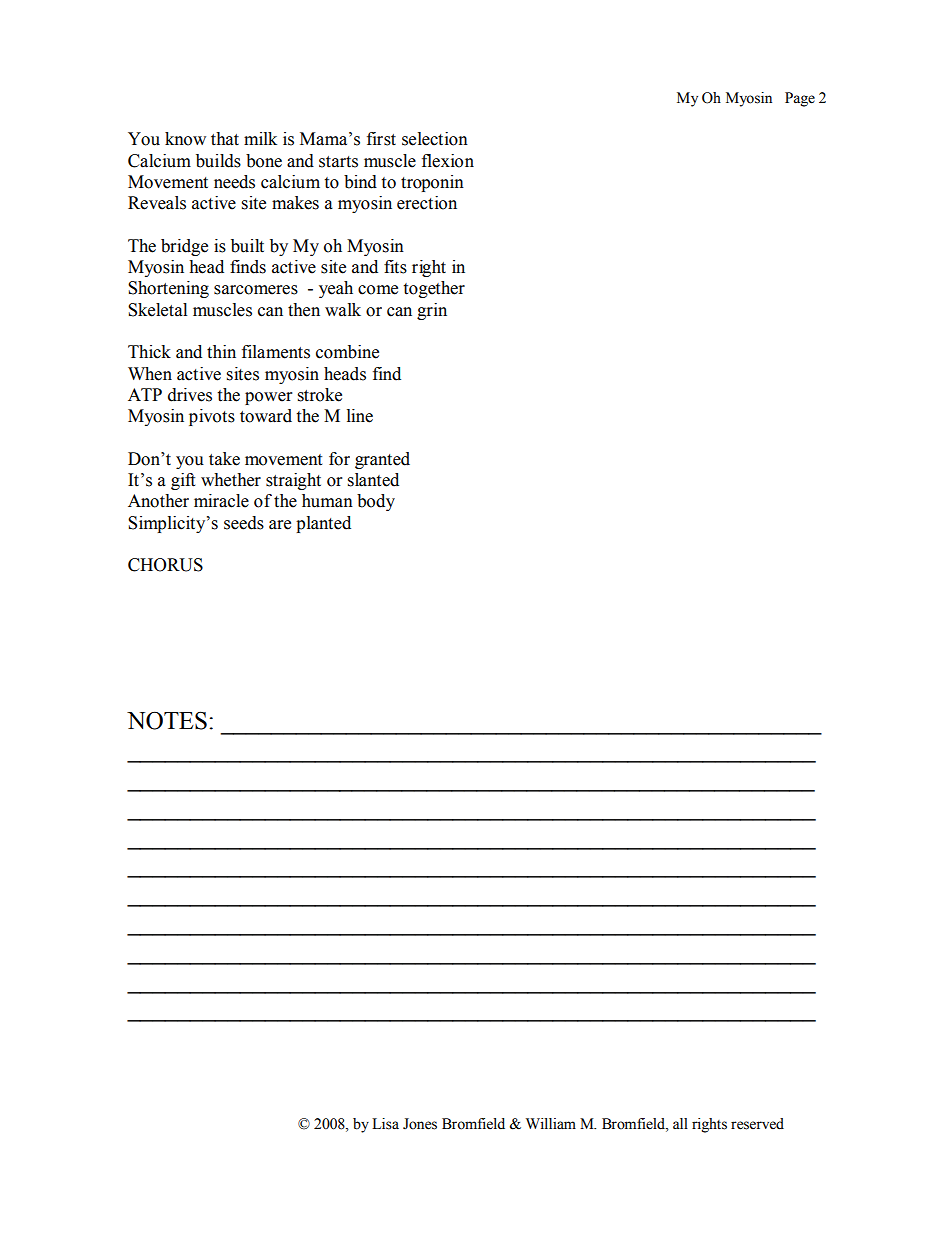 The height and width of the image is (1233, 952). Describe the element at coordinates (225, 139) in the image. I see `that` at that location.
